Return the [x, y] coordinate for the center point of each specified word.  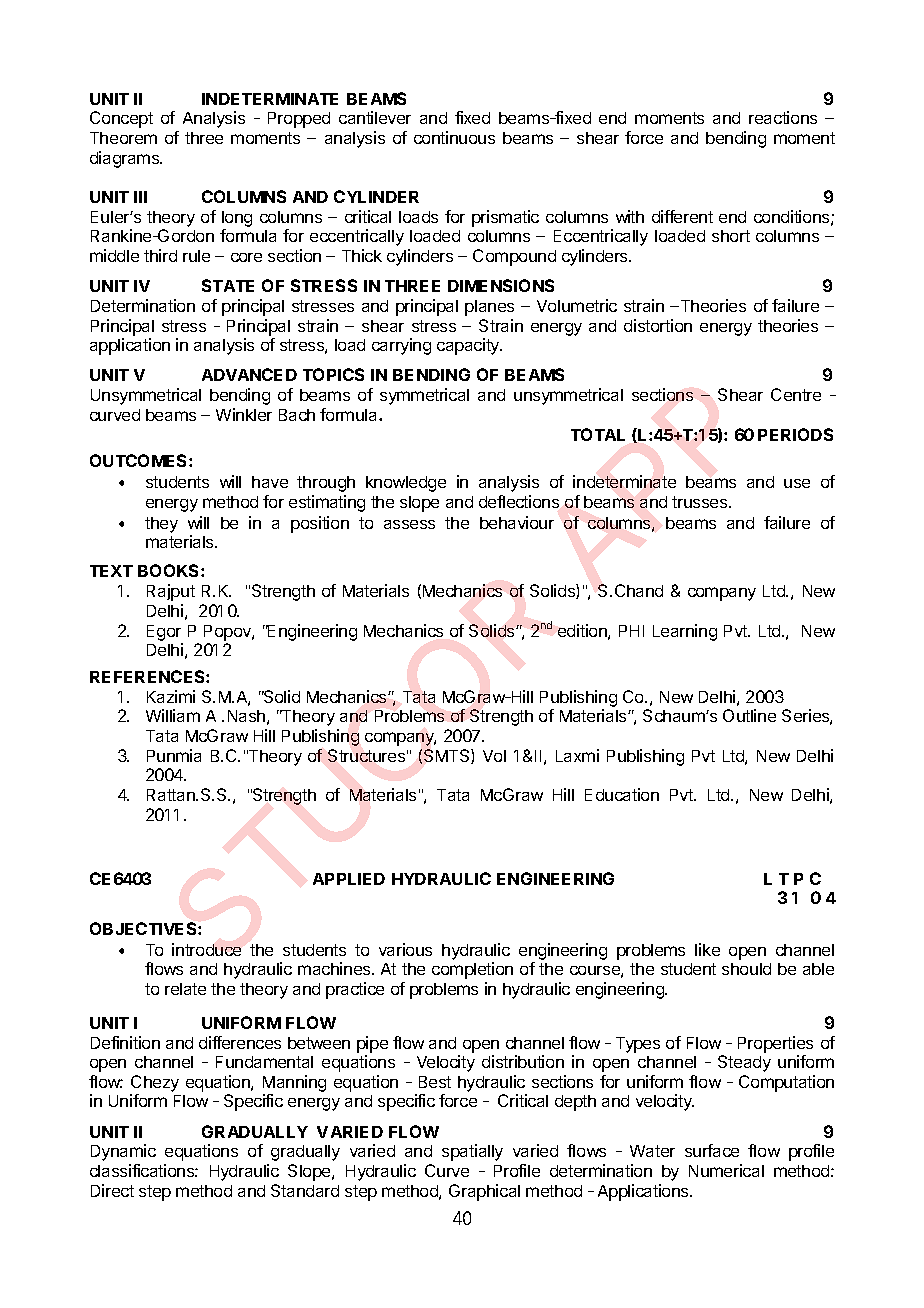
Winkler [244, 414]
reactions [783, 117]
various [405, 949]
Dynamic [123, 1152]
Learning [685, 632]
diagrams [126, 159]
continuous [454, 137]
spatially [472, 1152]
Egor [164, 633]
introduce [206, 949]
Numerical [726, 1170]
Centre [796, 394]
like [707, 949]
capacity [469, 346]
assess [409, 524]
